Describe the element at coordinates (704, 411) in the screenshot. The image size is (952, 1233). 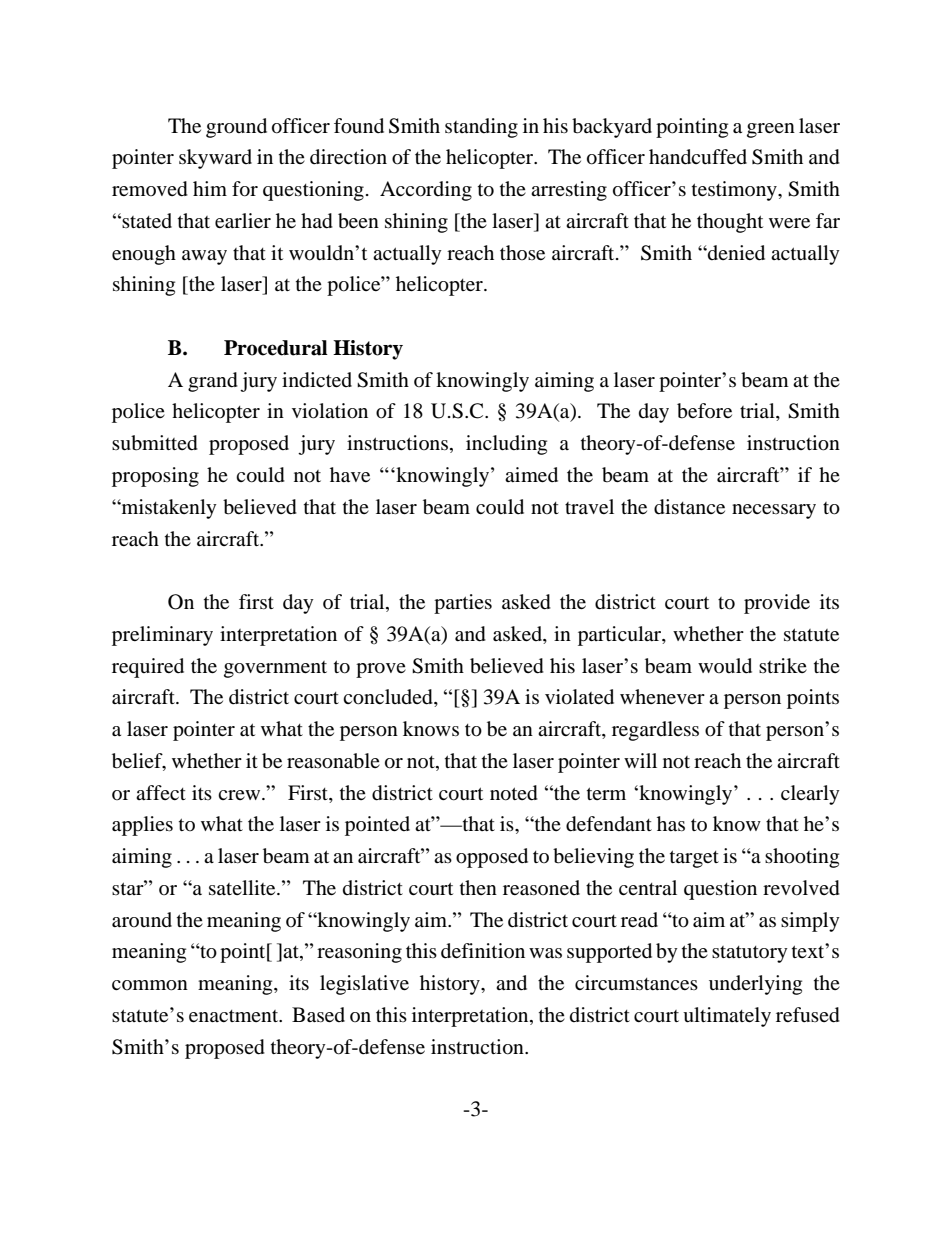
I see `before` at that location.
